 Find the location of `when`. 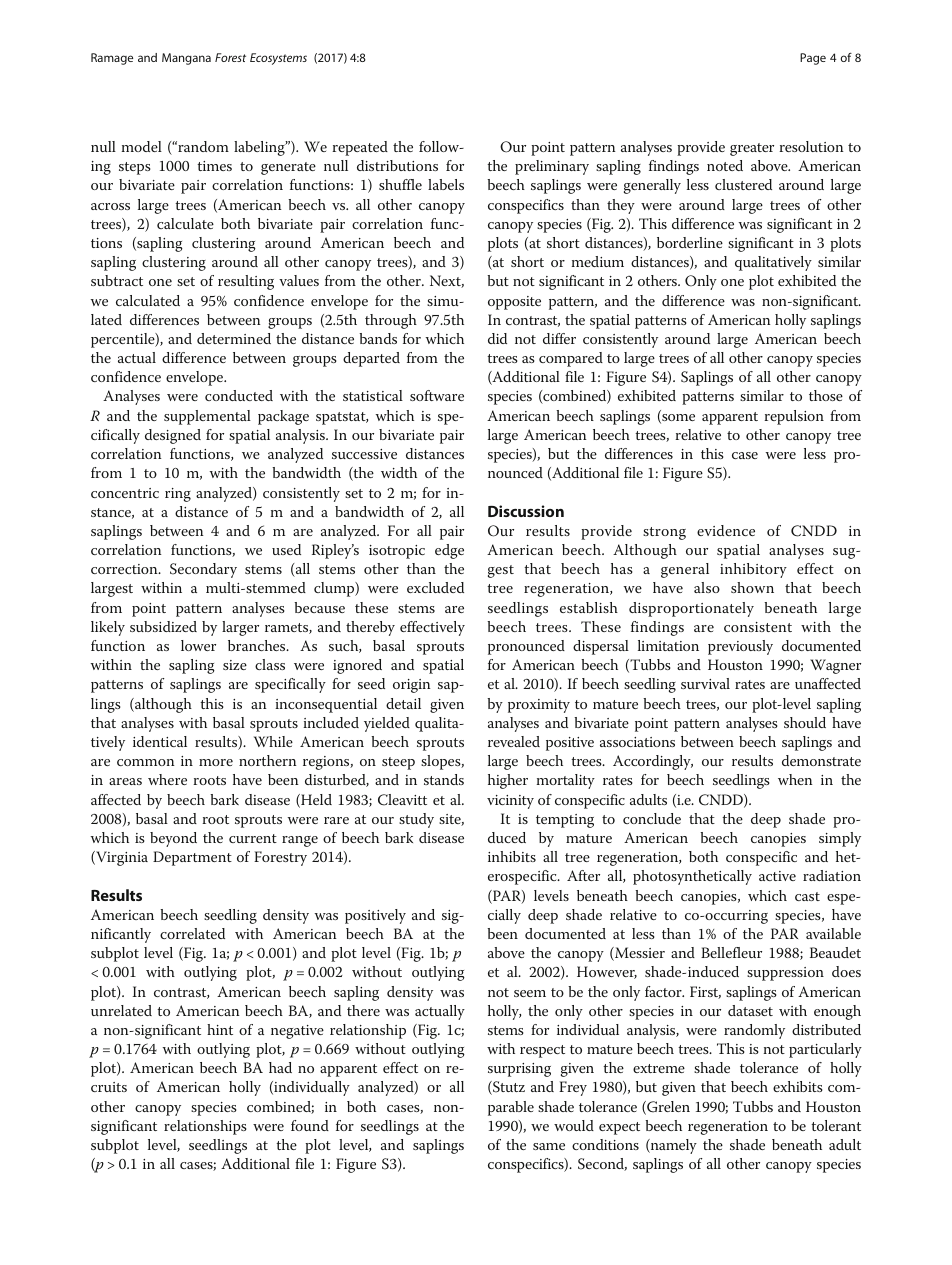

when is located at coordinates (795, 779).
